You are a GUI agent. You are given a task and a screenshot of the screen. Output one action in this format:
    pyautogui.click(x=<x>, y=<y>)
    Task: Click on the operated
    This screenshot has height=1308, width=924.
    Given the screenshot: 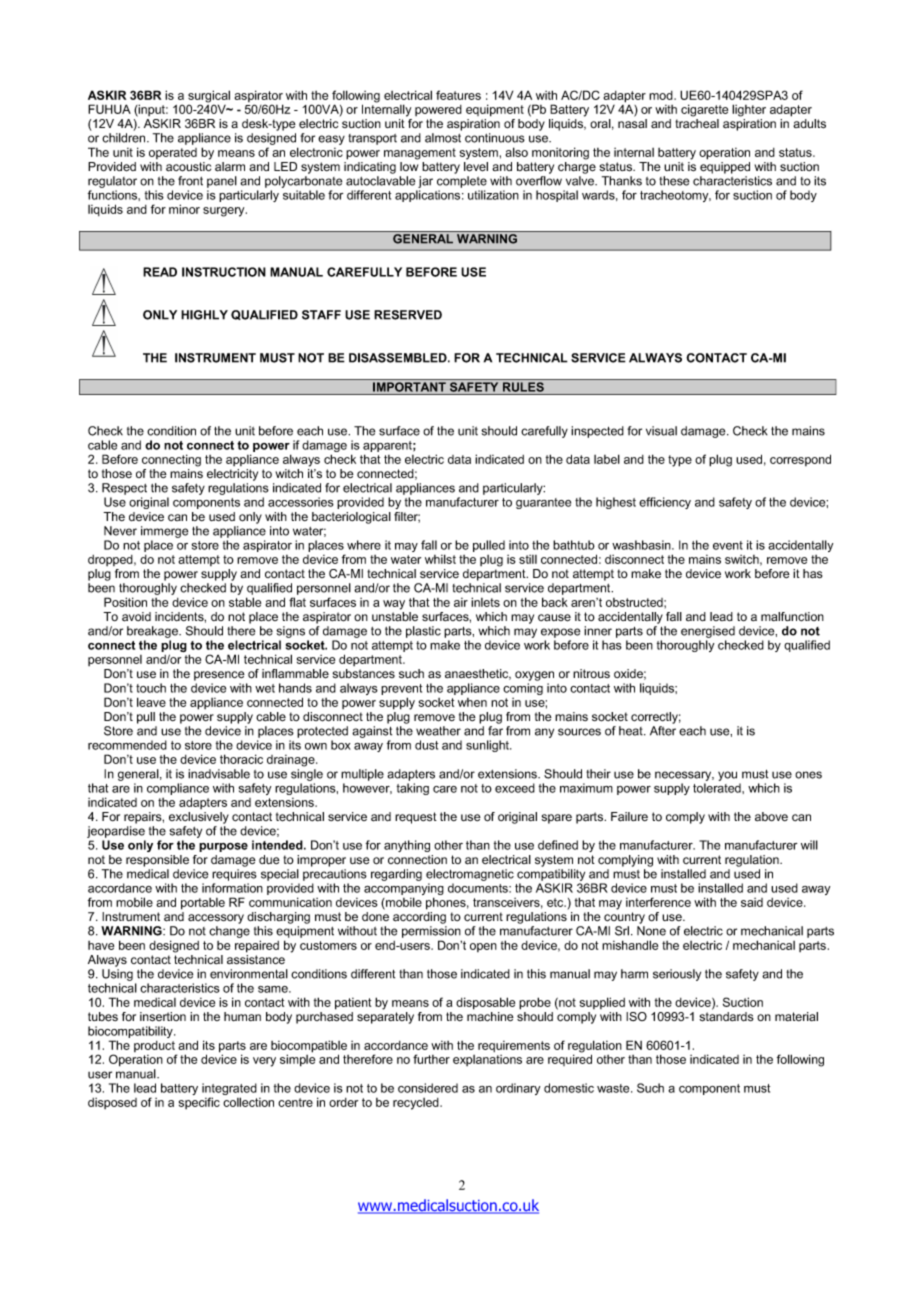 What is the action you would take?
    pyautogui.click(x=173, y=153)
